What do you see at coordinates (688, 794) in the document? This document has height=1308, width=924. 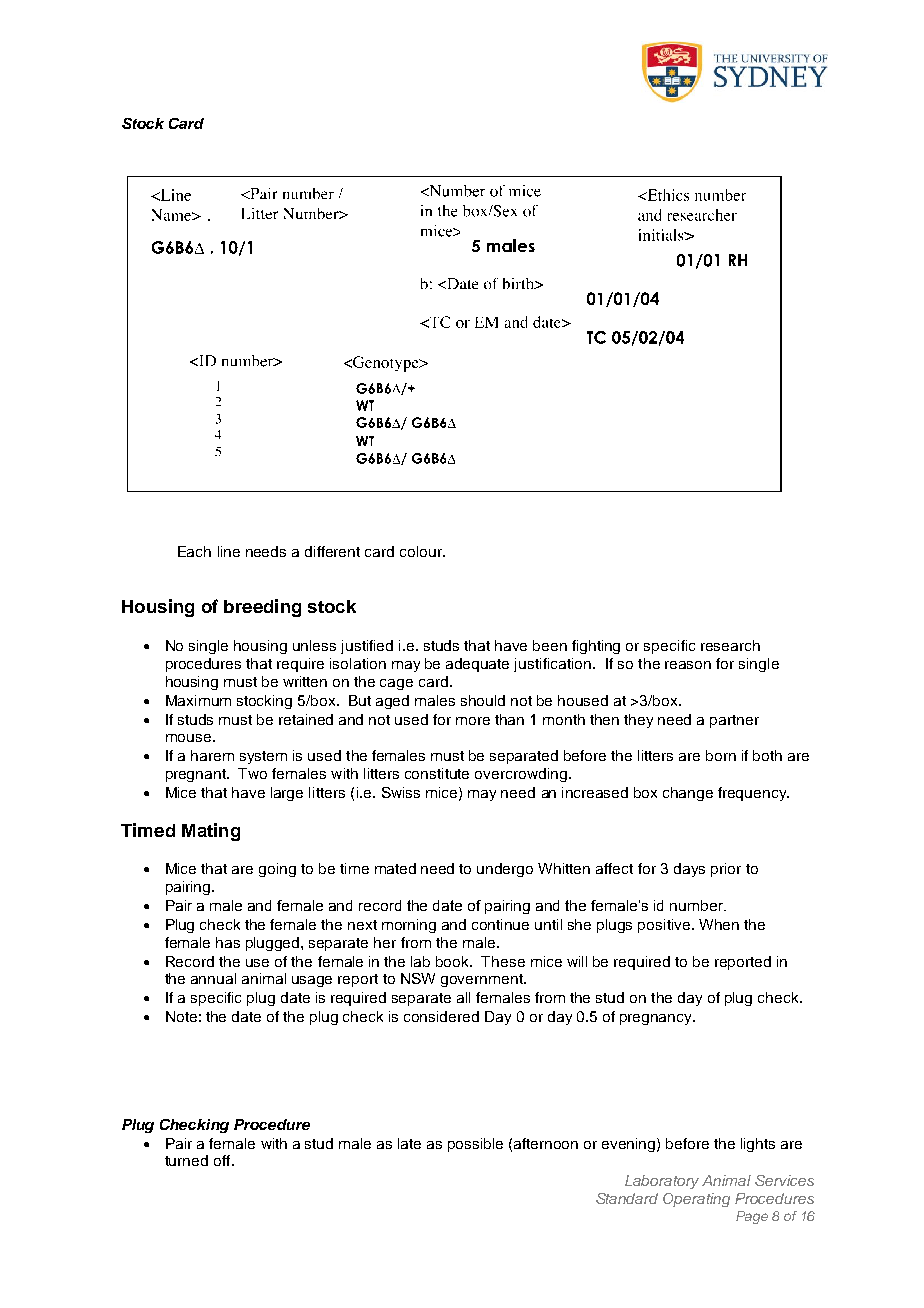 I see `change` at bounding box center [688, 794].
